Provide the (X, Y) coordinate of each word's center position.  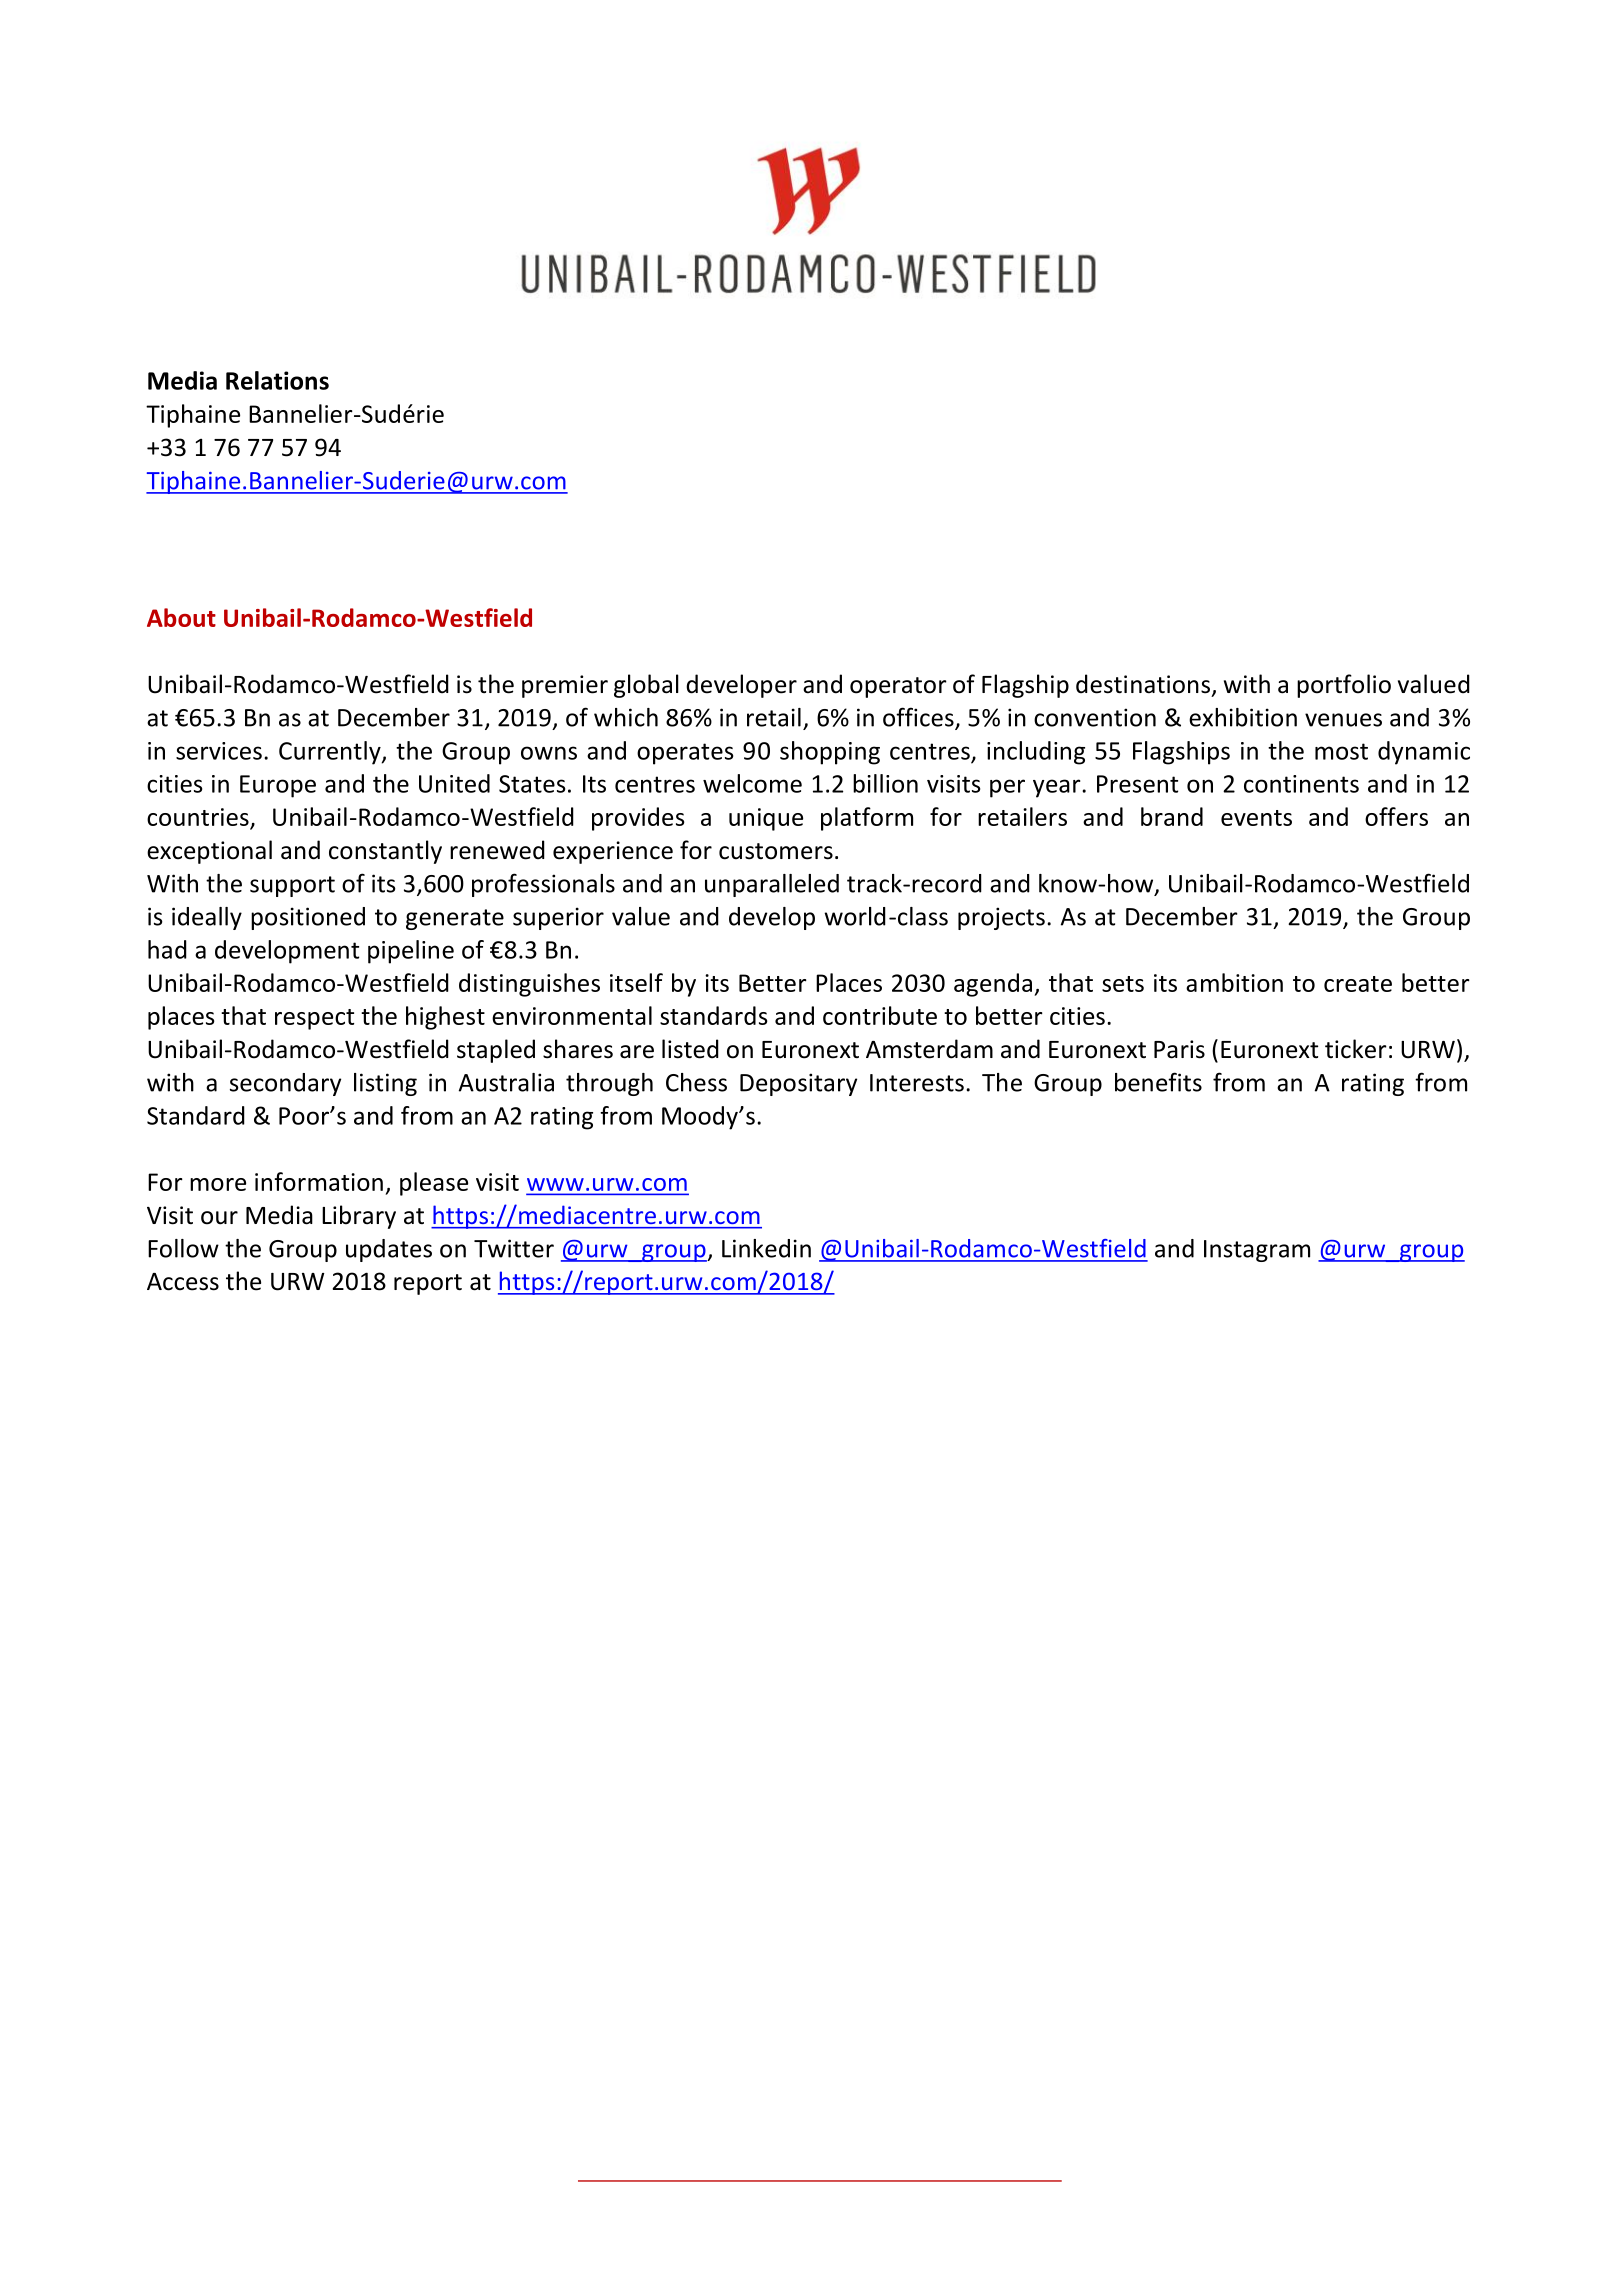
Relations (277, 380)
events (1256, 818)
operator (898, 687)
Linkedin (766, 1248)
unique (766, 819)
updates (389, 1250)
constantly (385, 852)
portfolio (1344, 686)
